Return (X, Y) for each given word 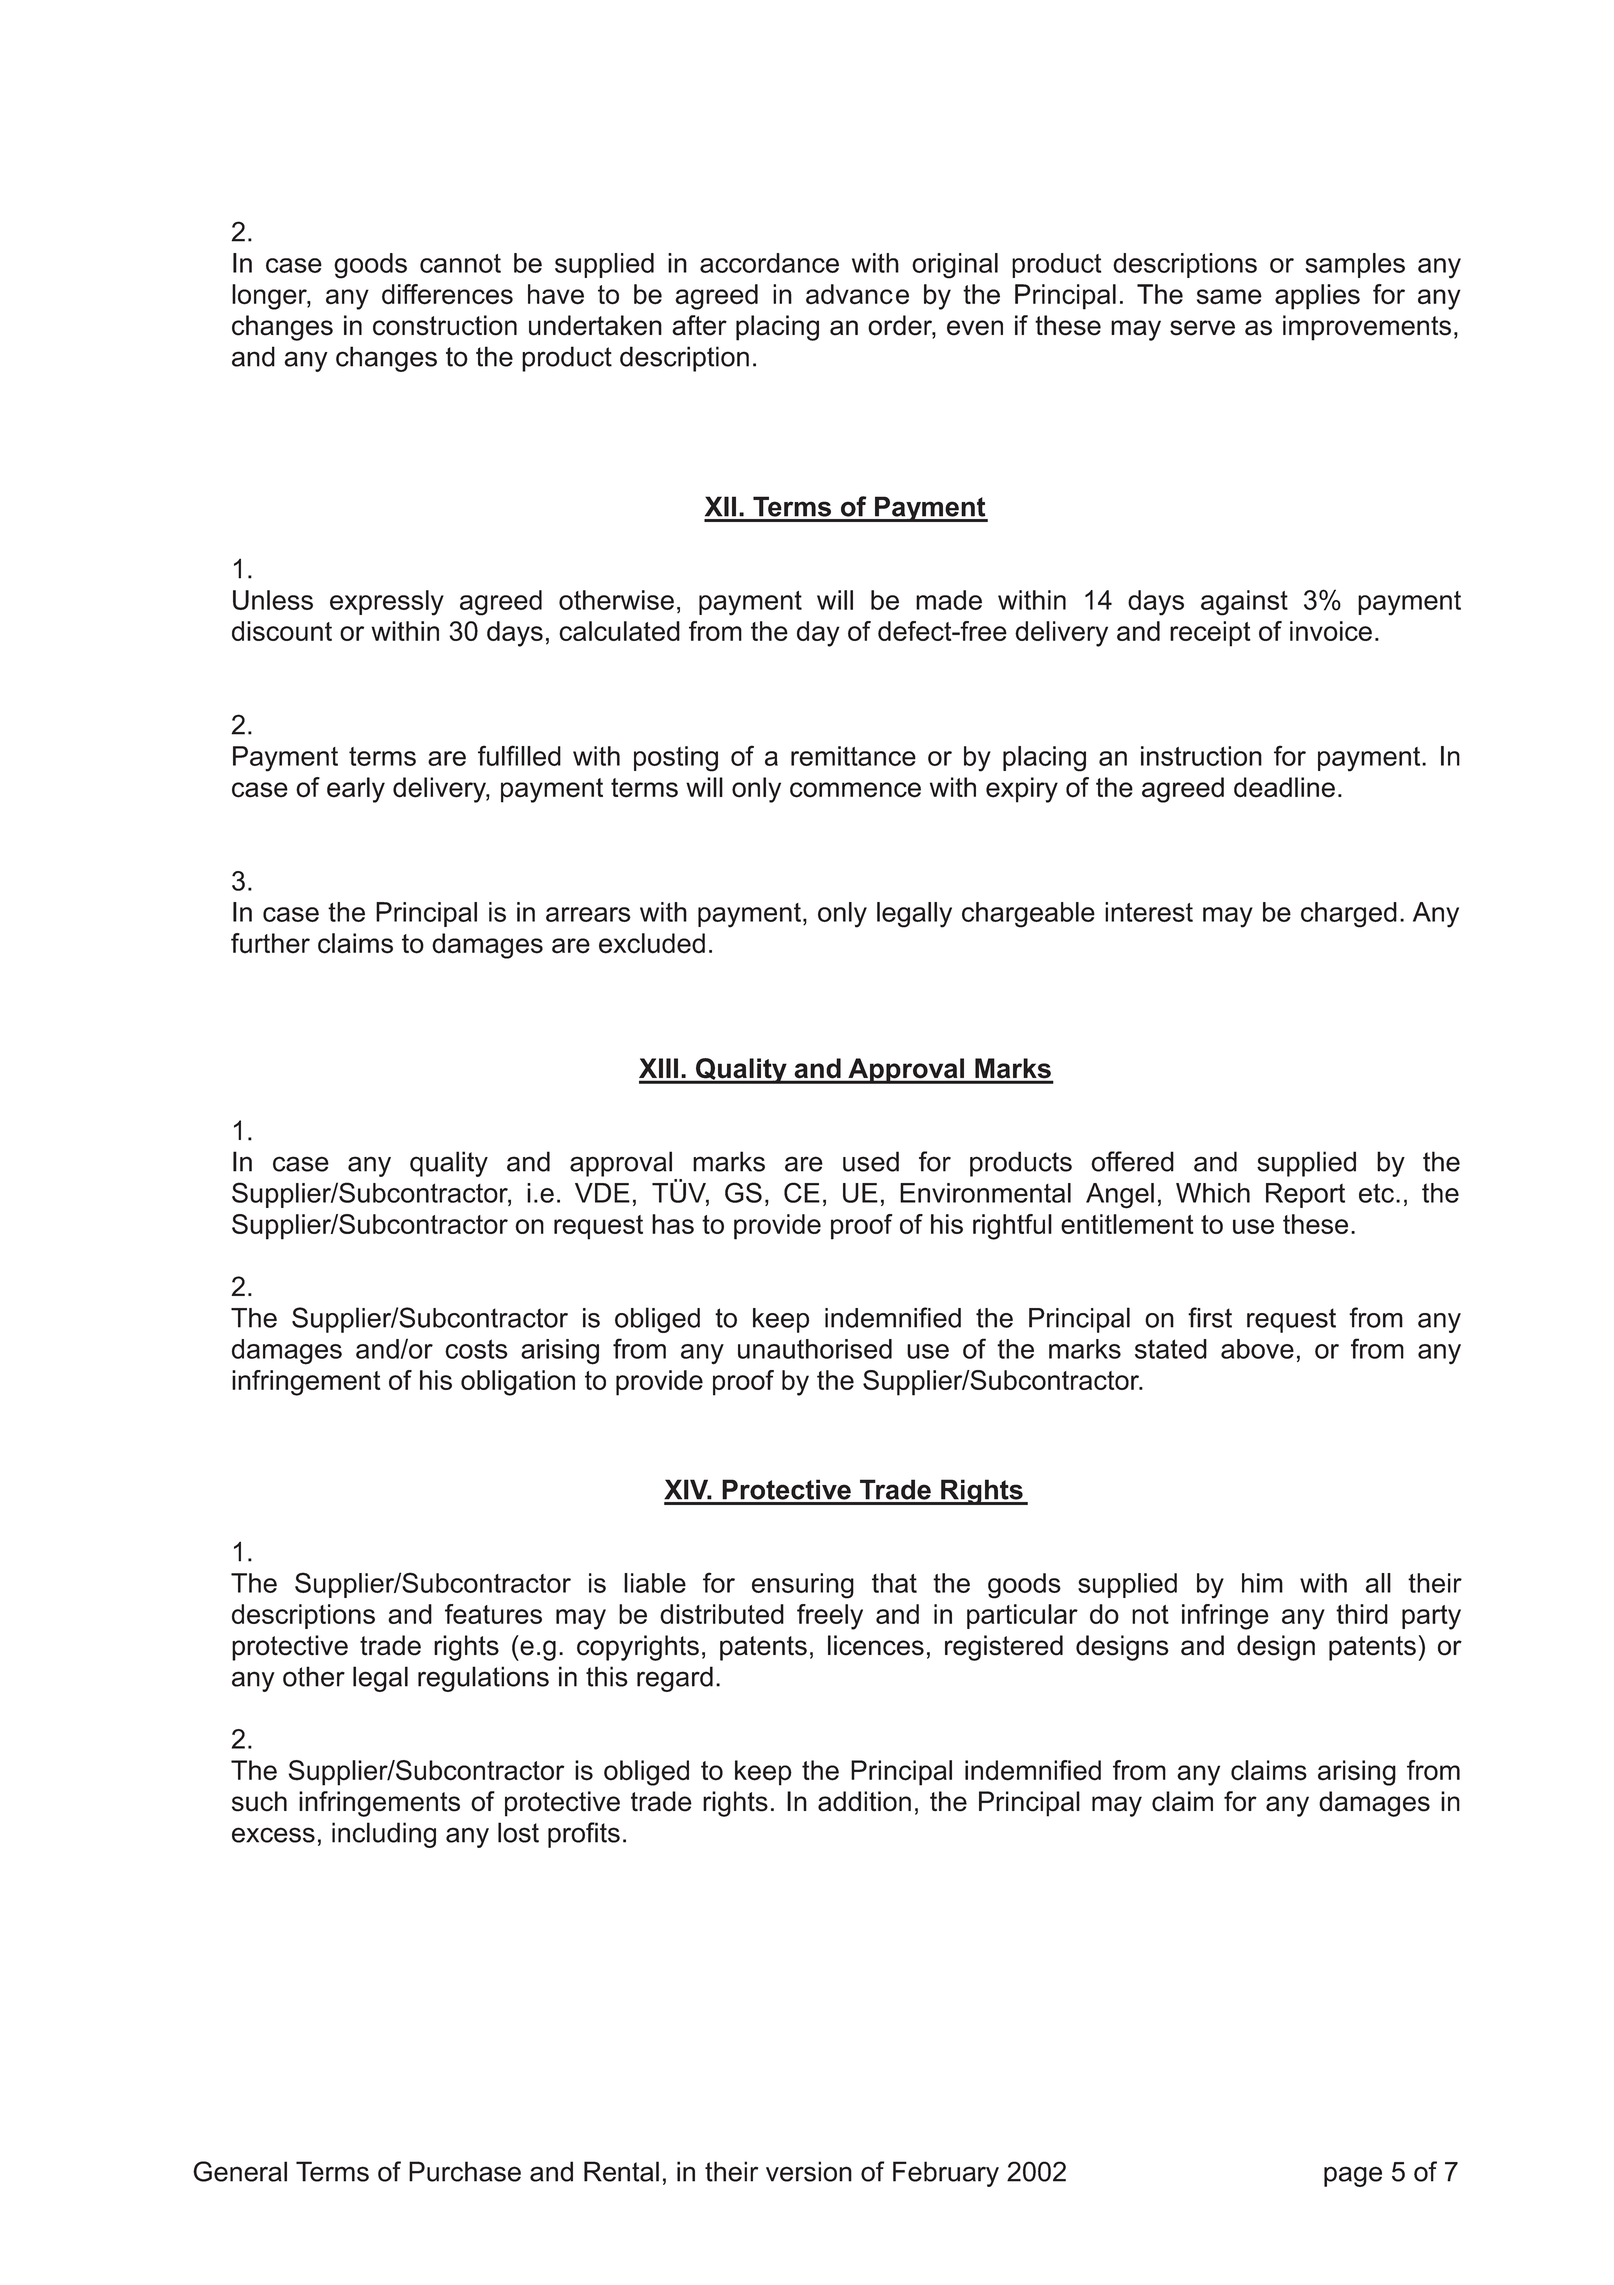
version (809, 2171)
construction (445, 325)
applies (1317, 297)
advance (857, 294)
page (1353, 2176)
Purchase (465, 2171)
